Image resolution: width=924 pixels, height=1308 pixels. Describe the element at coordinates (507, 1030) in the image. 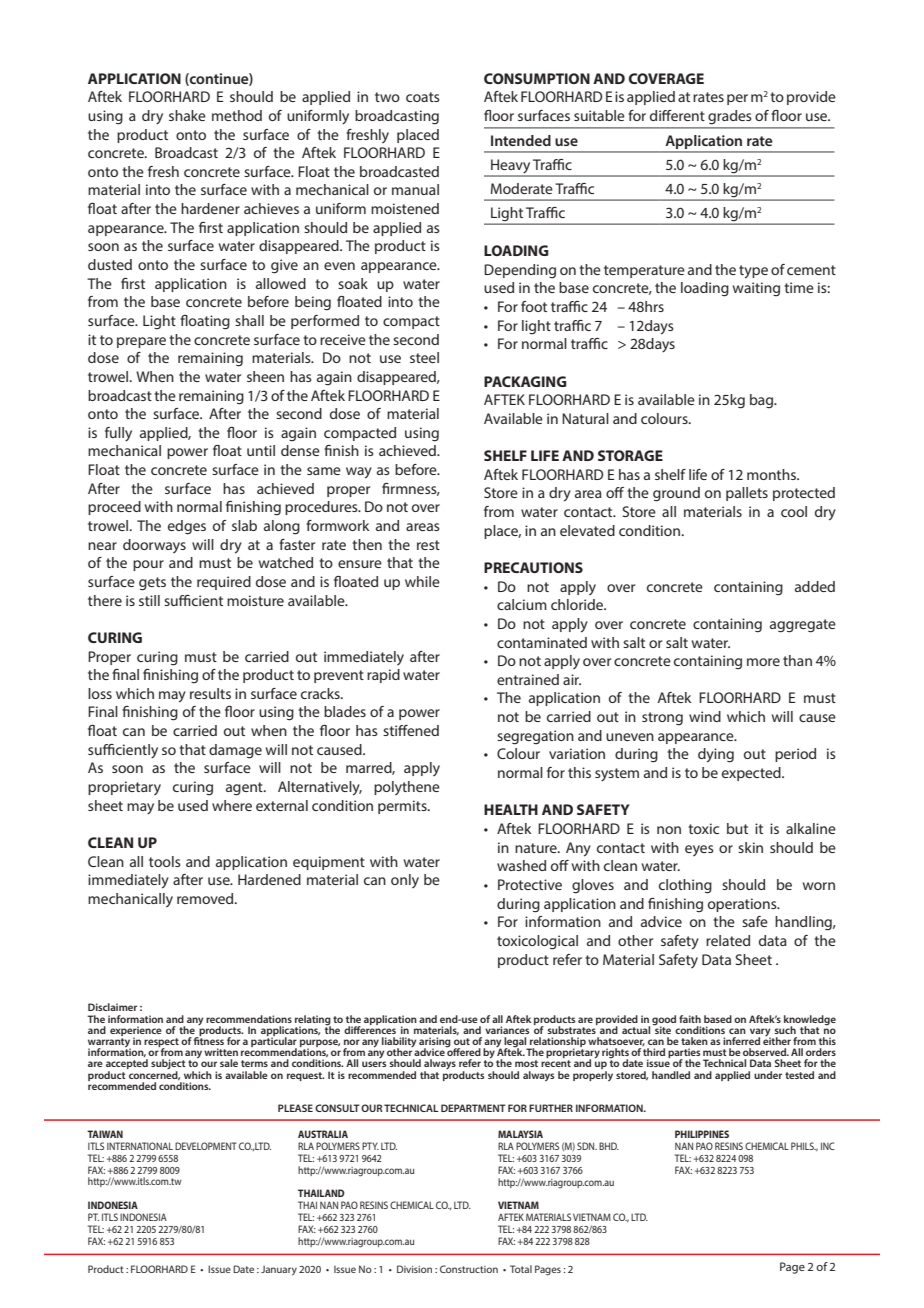

I see `variances` at that location.
